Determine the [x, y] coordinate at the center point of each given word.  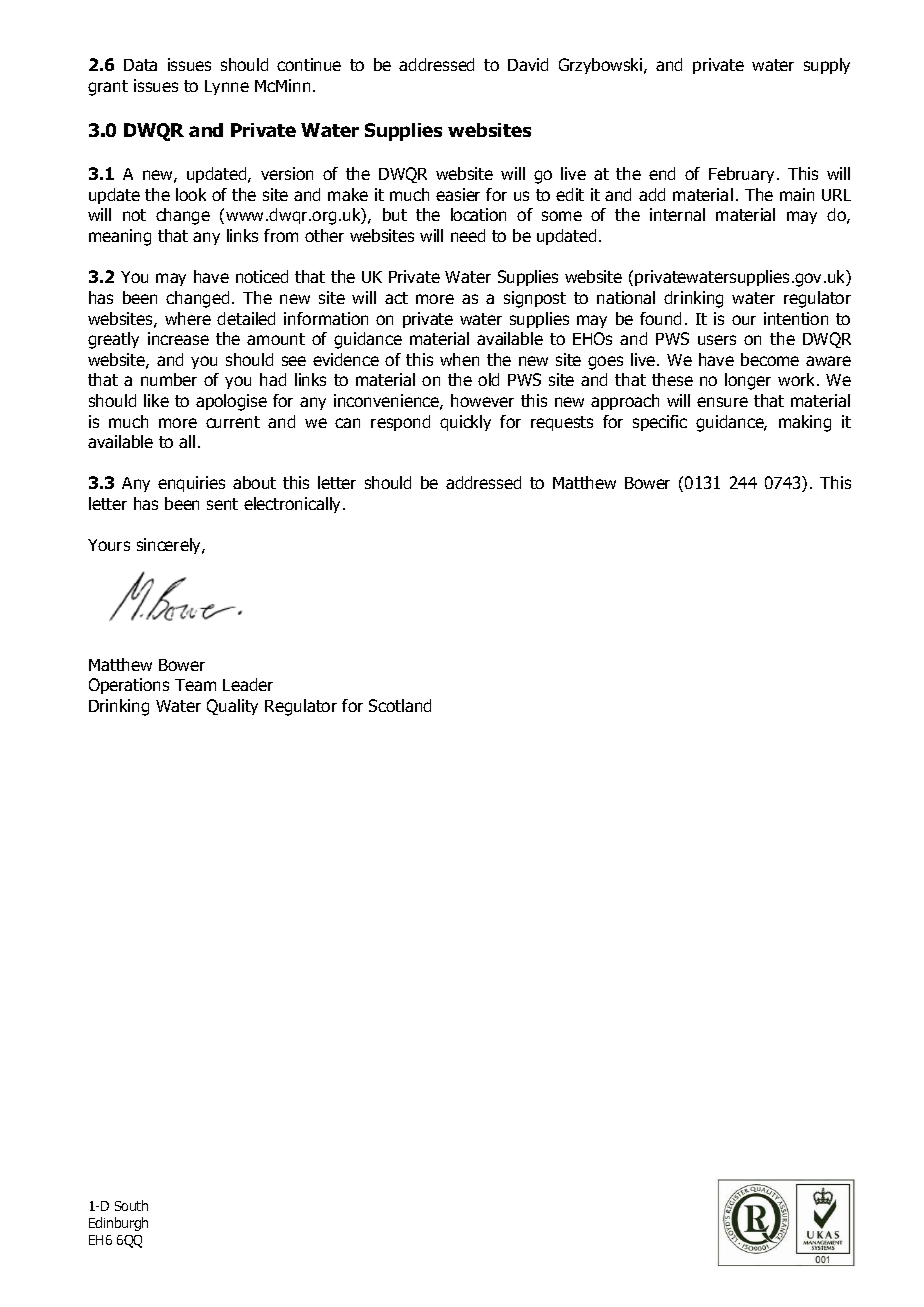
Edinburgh [118, 1224]
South [131, 1205]
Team [195, 685]
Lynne [227, 87]
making [805, 423]
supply [827, 66]
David [528, 64]
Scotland [400, 705]
